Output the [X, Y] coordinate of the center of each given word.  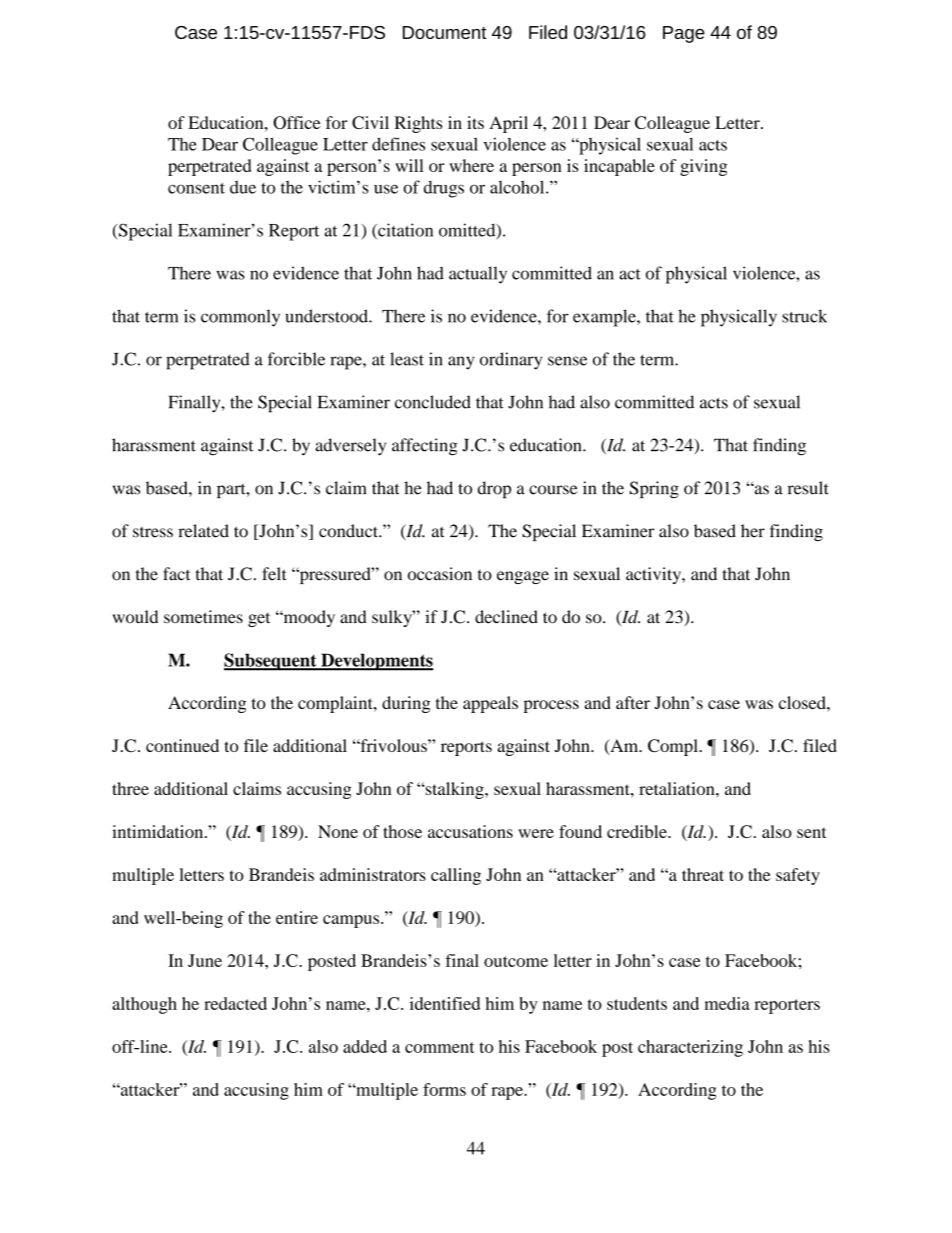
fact [176, 574]
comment [440, 1047]
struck [804, 316]
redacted [235, 1003]
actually [478, 275]
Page [684, 34]
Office [296, 122]
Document [445, 32]
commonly [240, 318]
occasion [440, 574]
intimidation [159, 831]
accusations [470, 831]
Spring [654, 490]
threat [703, 874]
